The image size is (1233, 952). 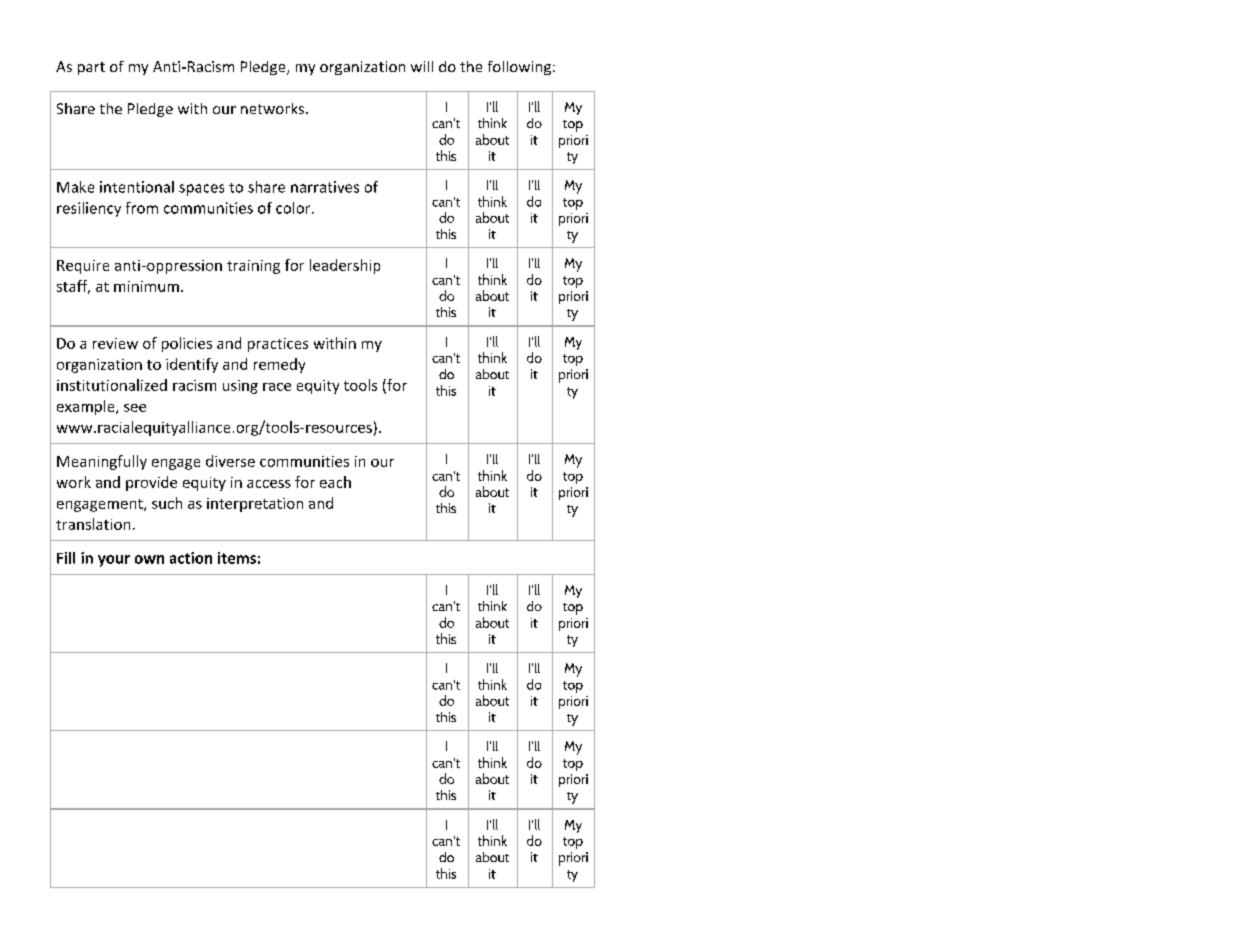 What do you see at coordinates (277, 387) in the image?
I see `race` at bounding box center [277, 387].
